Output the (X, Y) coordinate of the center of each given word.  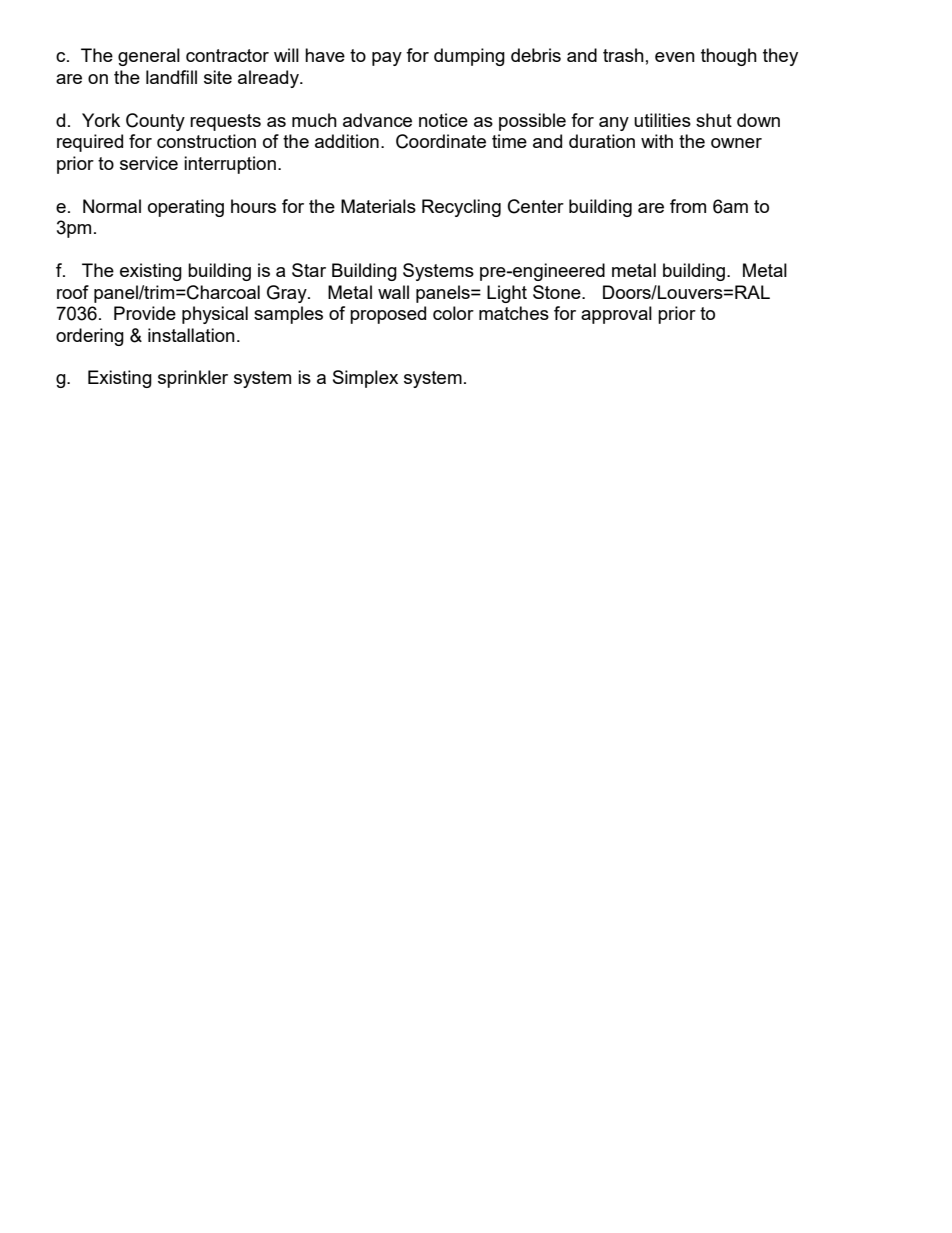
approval (616, 315)
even (675, 57)
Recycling (461, 208)
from (688, 206)
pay (387, 59)
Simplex (365, 379)
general (149, 57)
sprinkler (193, 379)
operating (186, 208)
